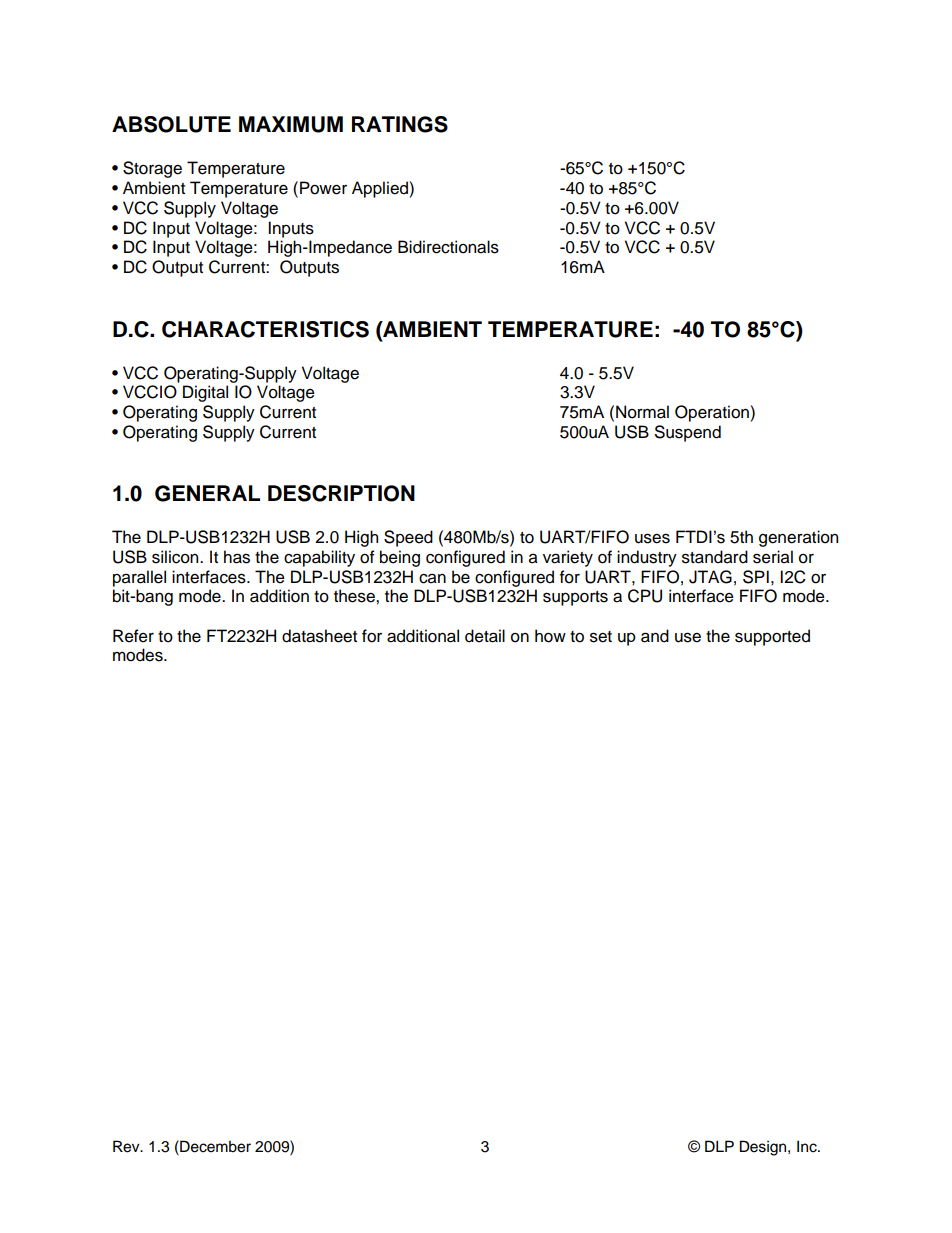  Describe the element at coordinates (642, 412) in the image. I see `Normal` at that location.
